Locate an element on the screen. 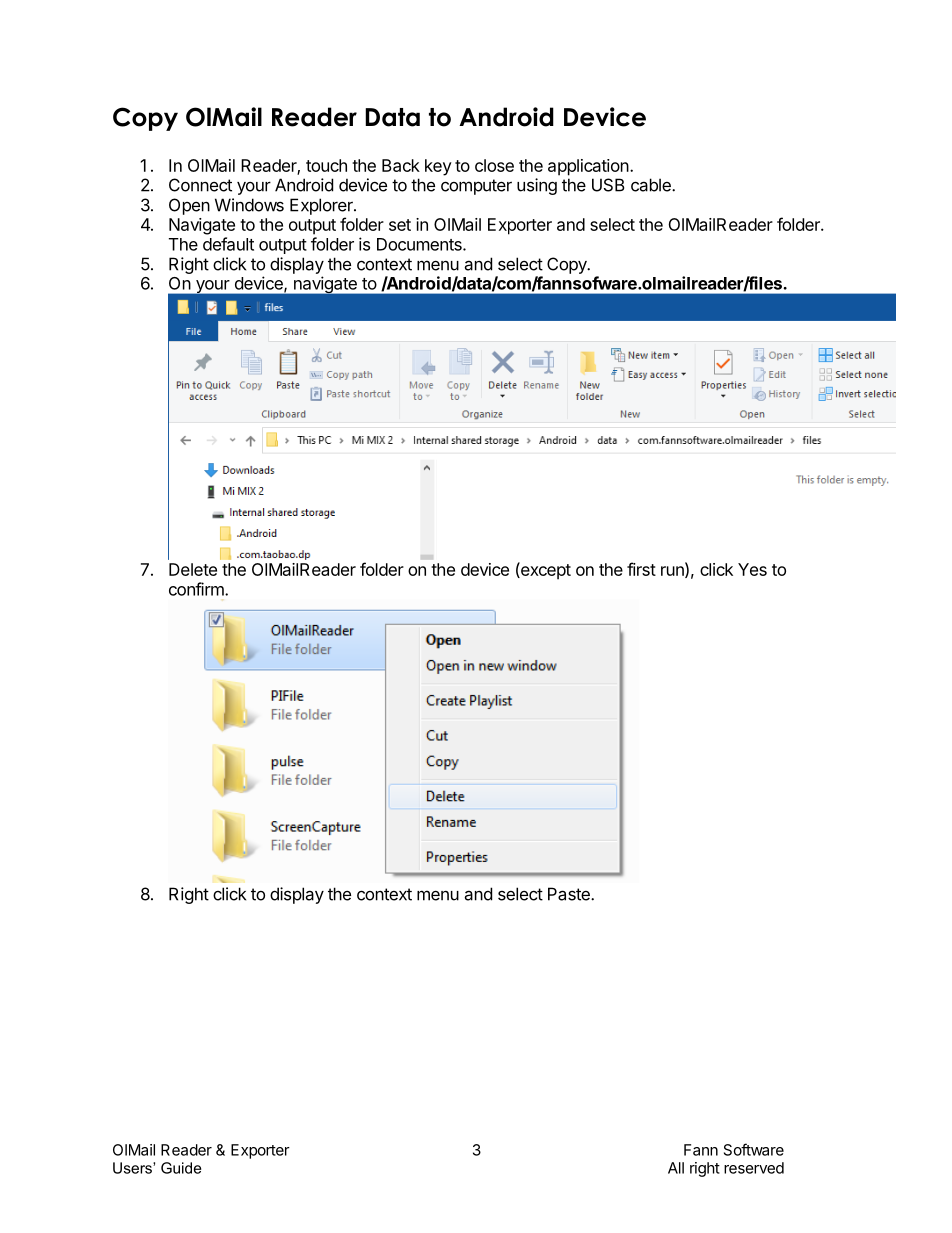  Paste is located at coordinates (570, 894).
